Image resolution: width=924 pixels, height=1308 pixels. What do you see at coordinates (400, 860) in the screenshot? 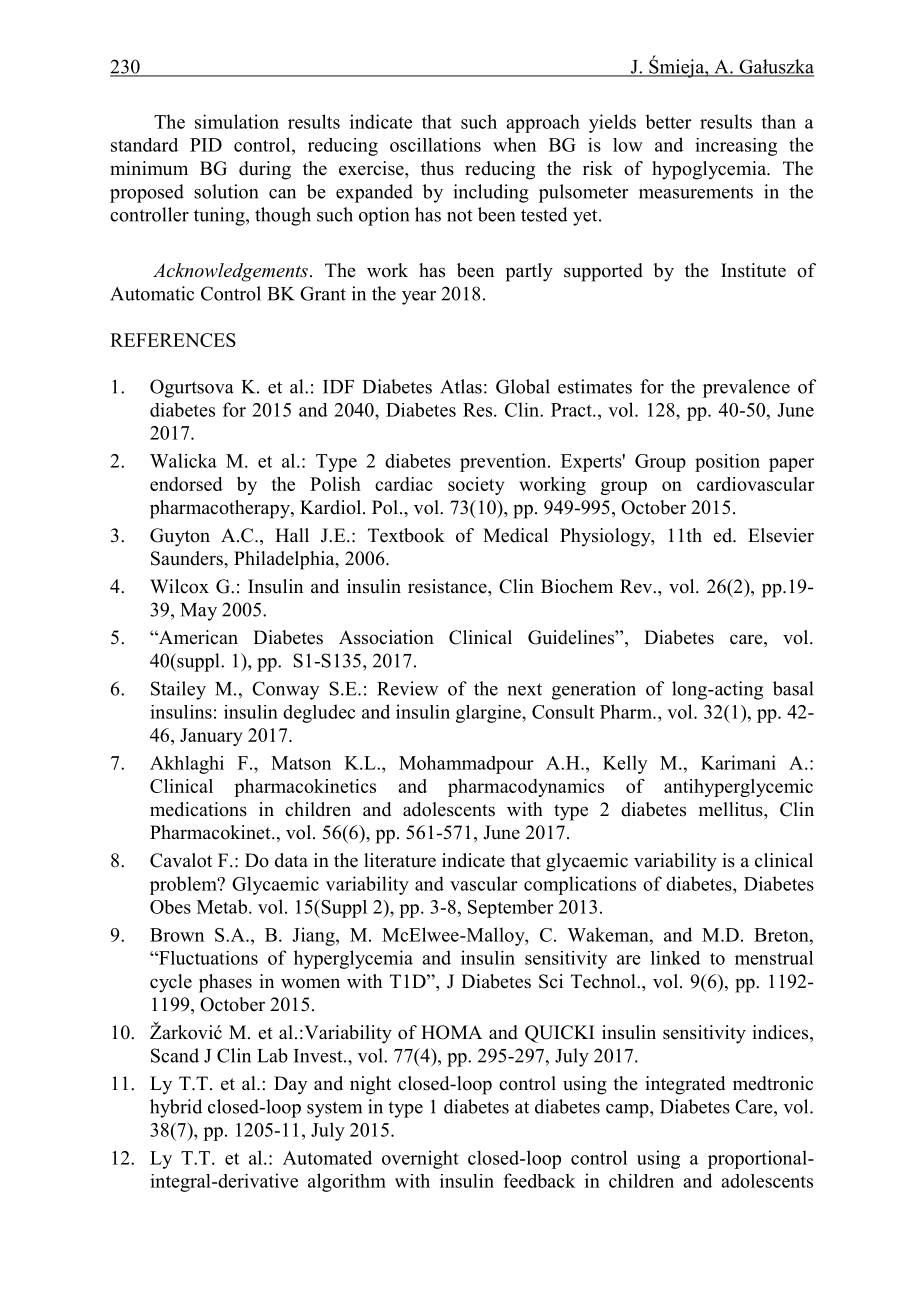
I see `literature` at bounding box center [400, 860].
